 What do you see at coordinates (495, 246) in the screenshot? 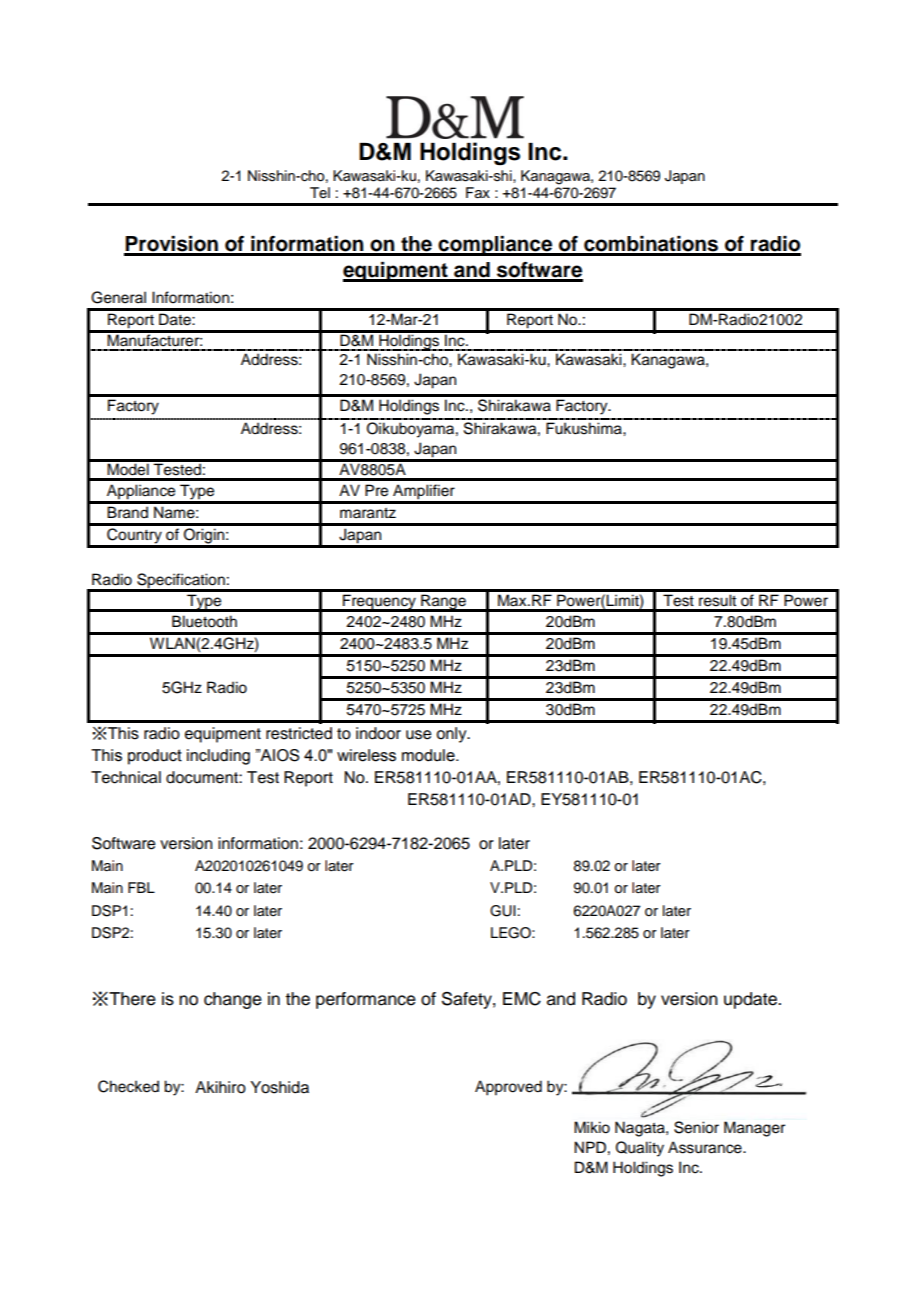
I see `compliance` at bounding box center [495, 246].
